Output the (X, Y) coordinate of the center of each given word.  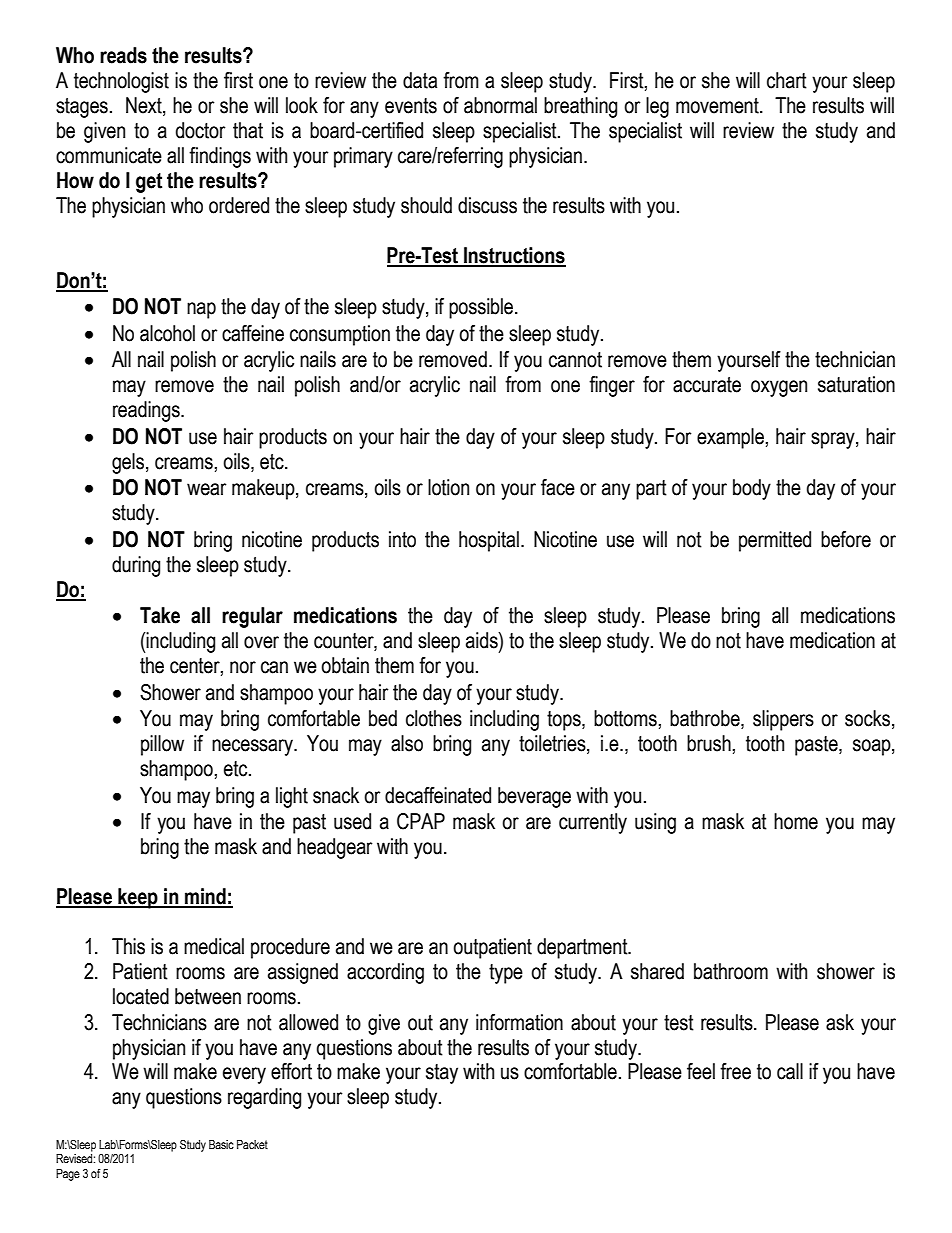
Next (145, 106)
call (790, 1071)
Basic (221, 1145)
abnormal (500, 105)
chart (787, 80)
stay (442, 1074)
